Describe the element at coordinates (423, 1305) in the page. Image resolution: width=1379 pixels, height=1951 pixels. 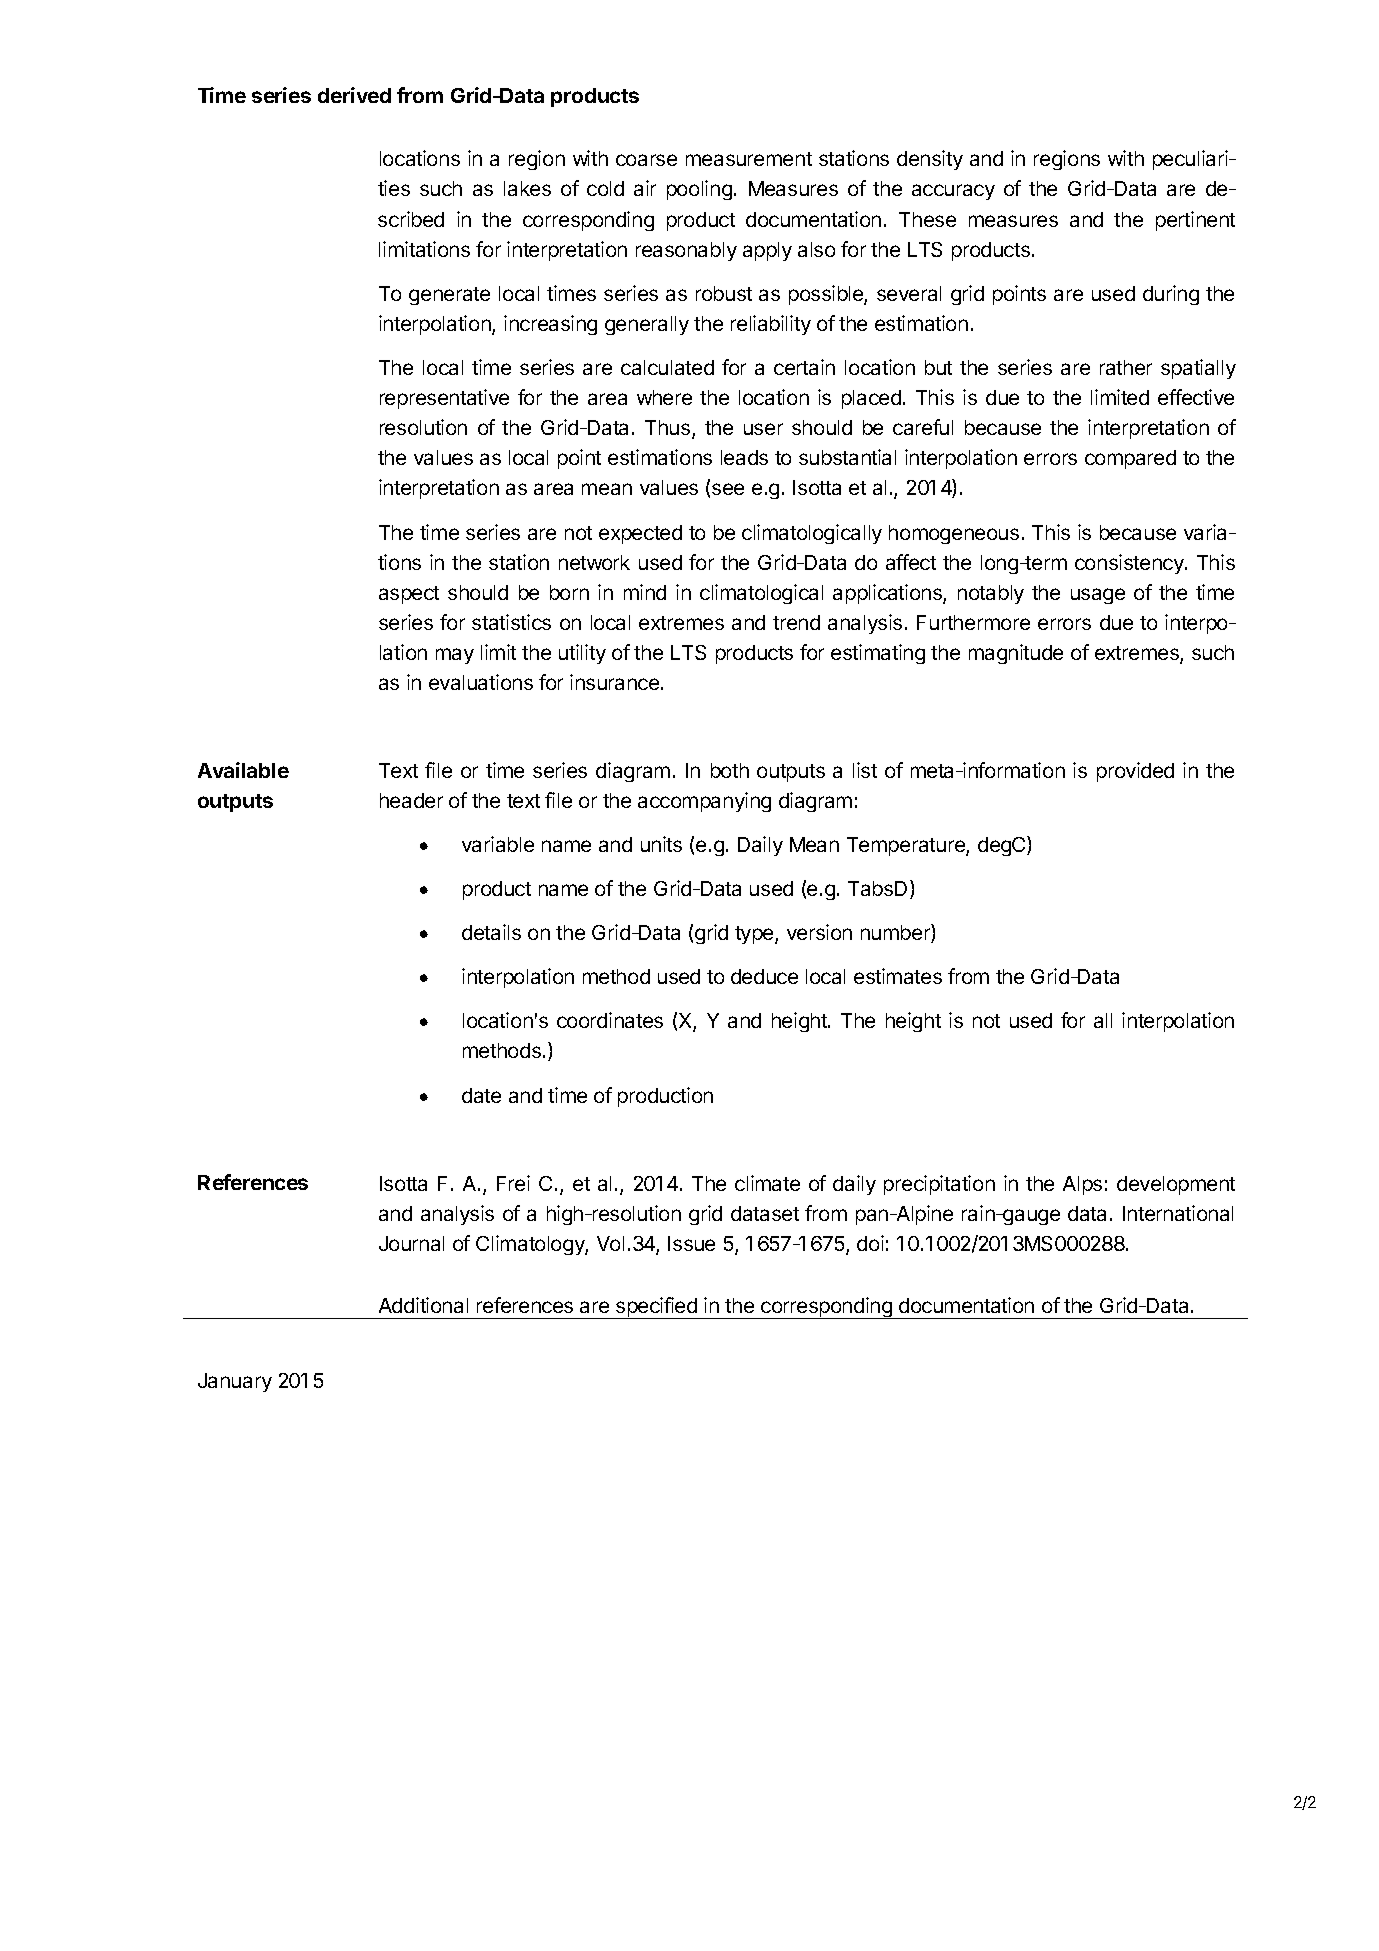
I see `Additional` at that location.
